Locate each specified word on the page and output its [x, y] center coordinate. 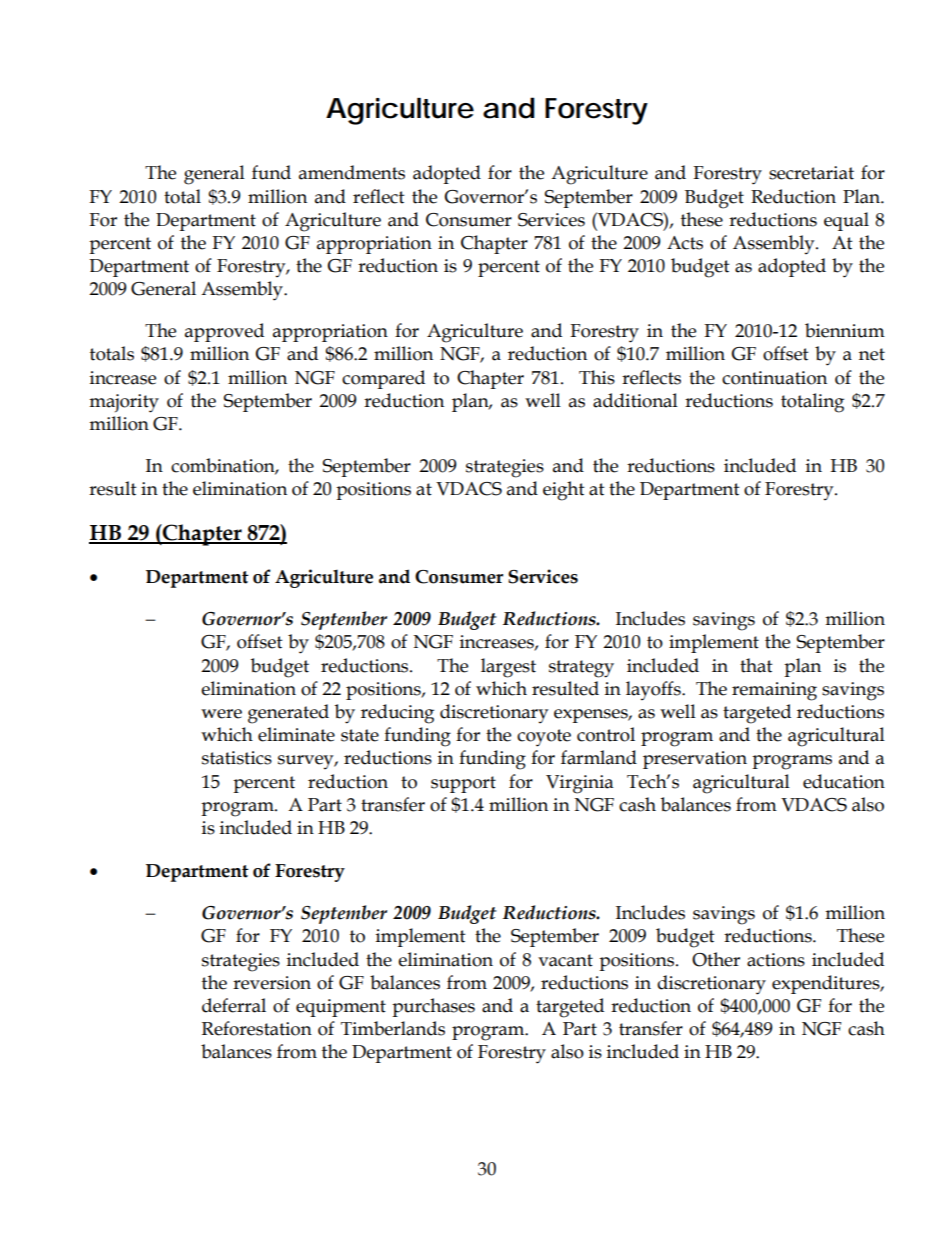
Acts [685, 243]
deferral [234, 1005]
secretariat [811, 173]
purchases [433, 1007]
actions [776, 960]
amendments [352, 172]
